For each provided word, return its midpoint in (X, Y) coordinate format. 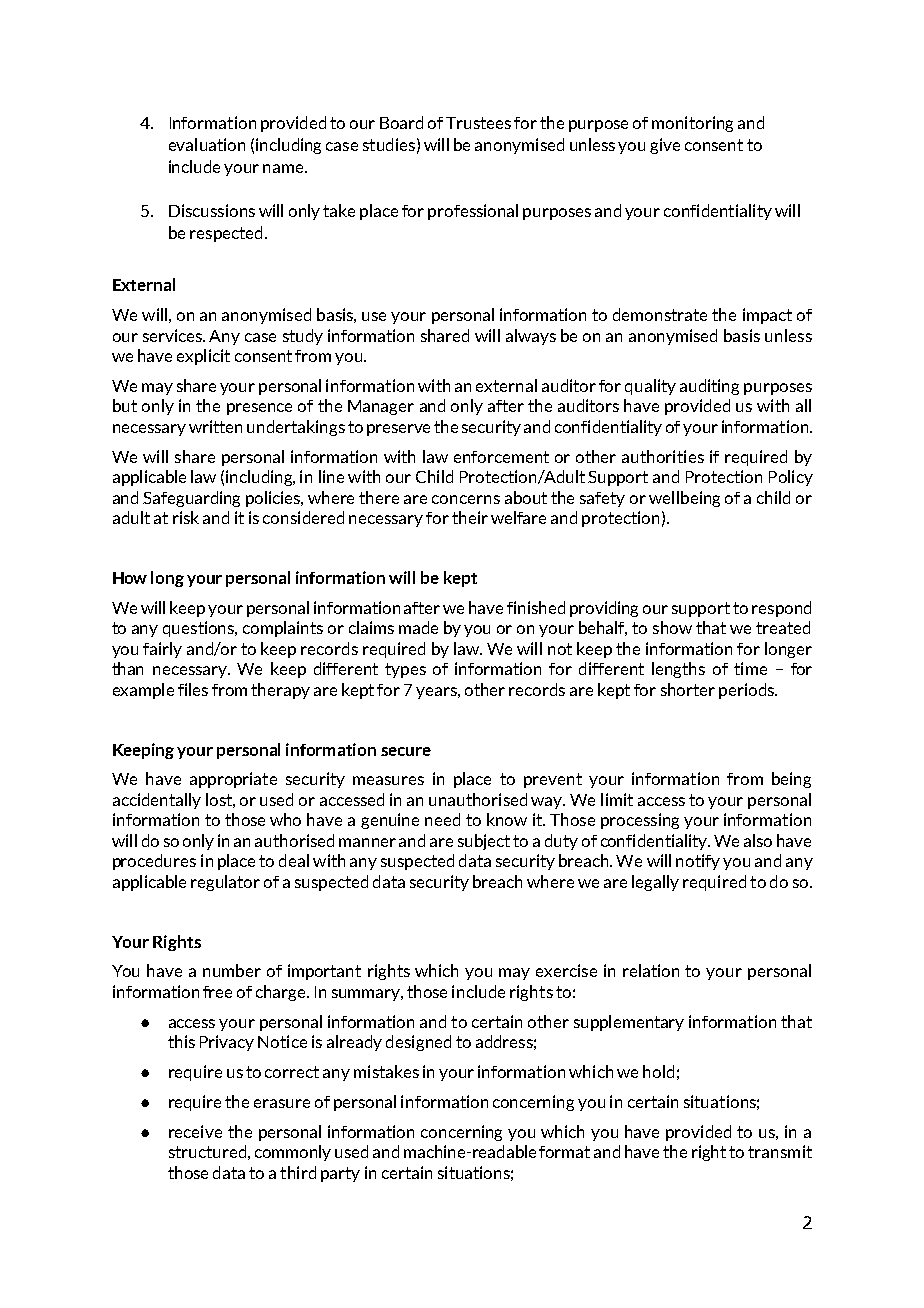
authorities (663, 456)
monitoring (692, 124)
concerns (466, 499)
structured (207, 1151)
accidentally (157, 801)
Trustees (478, 123)
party (340, 1174)
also (758, 840)
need (442, 819)
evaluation (207, 144)
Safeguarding (191, 499)
